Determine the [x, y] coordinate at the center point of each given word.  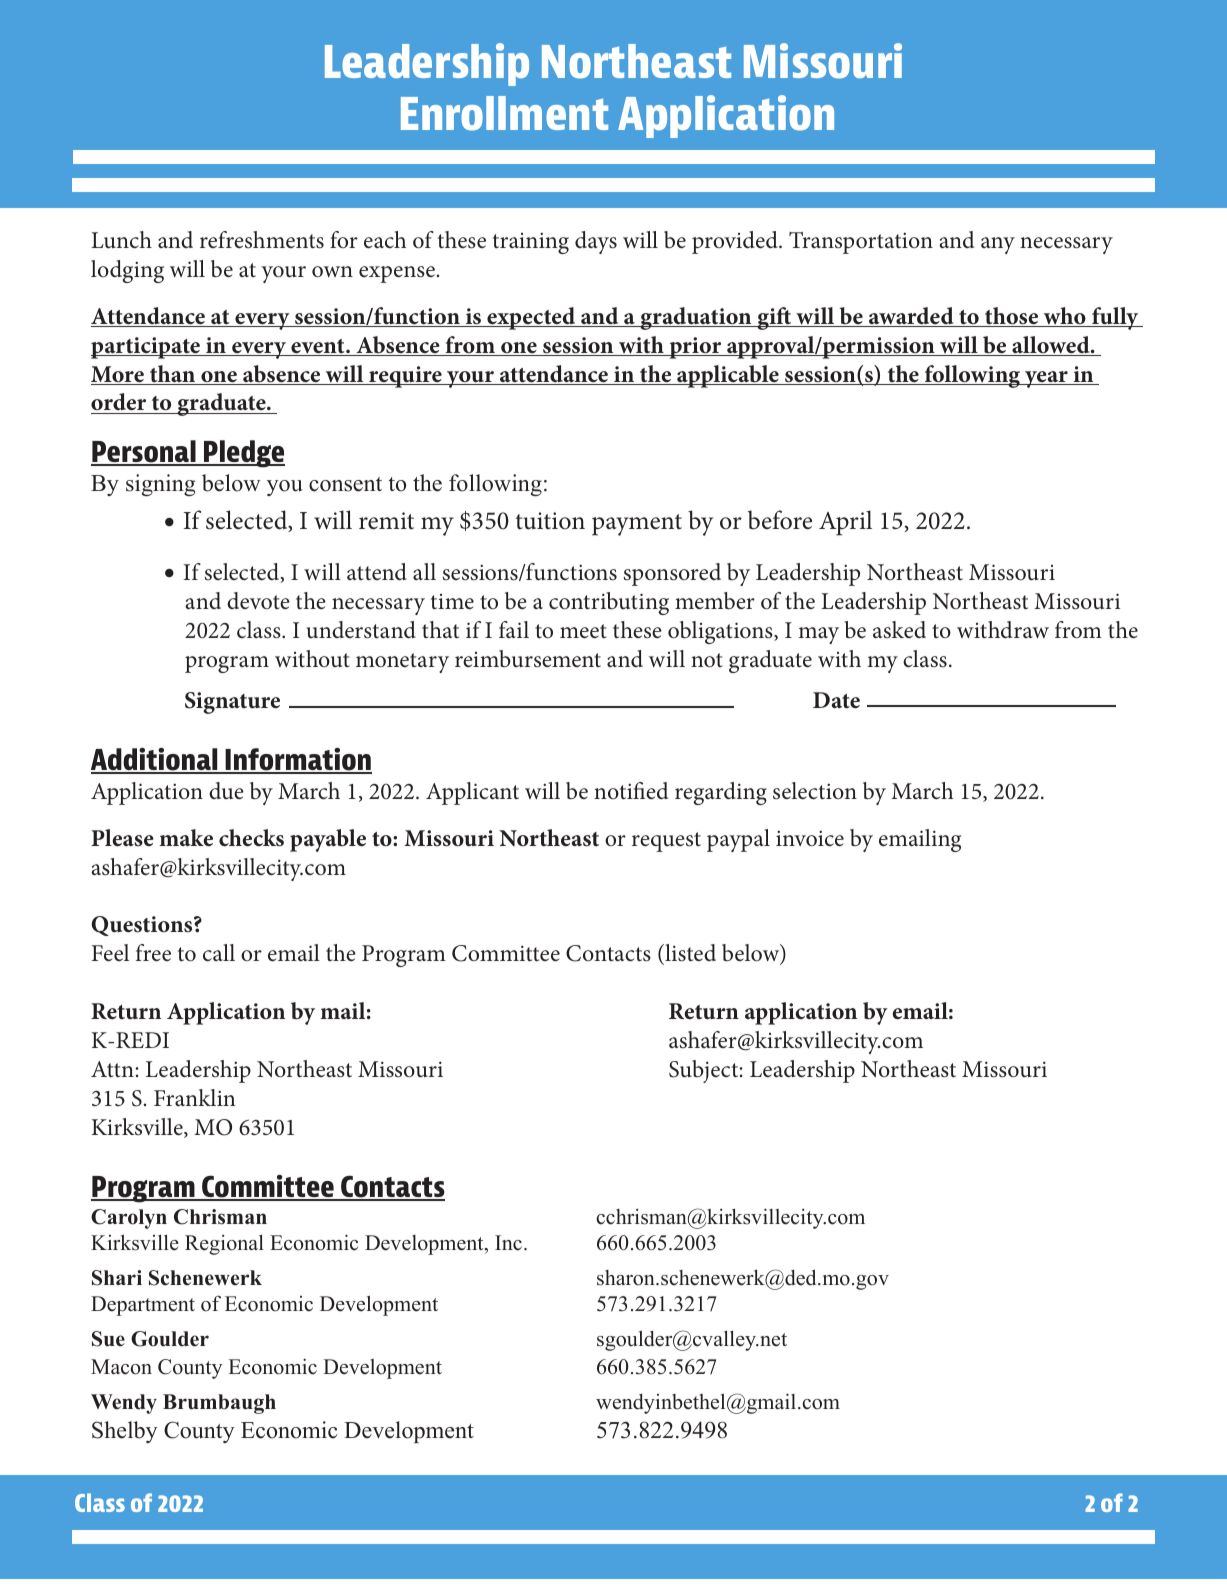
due [226, 791]
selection [815, 791]
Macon [121, 1367]
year [1046, 379]
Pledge [243, 454]
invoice [810, 838]
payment [637, 525]
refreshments [262, 240]
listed [689, 954]
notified [631, 791]
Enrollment [504, 113]
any [998, 245]
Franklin [194, 1097]
